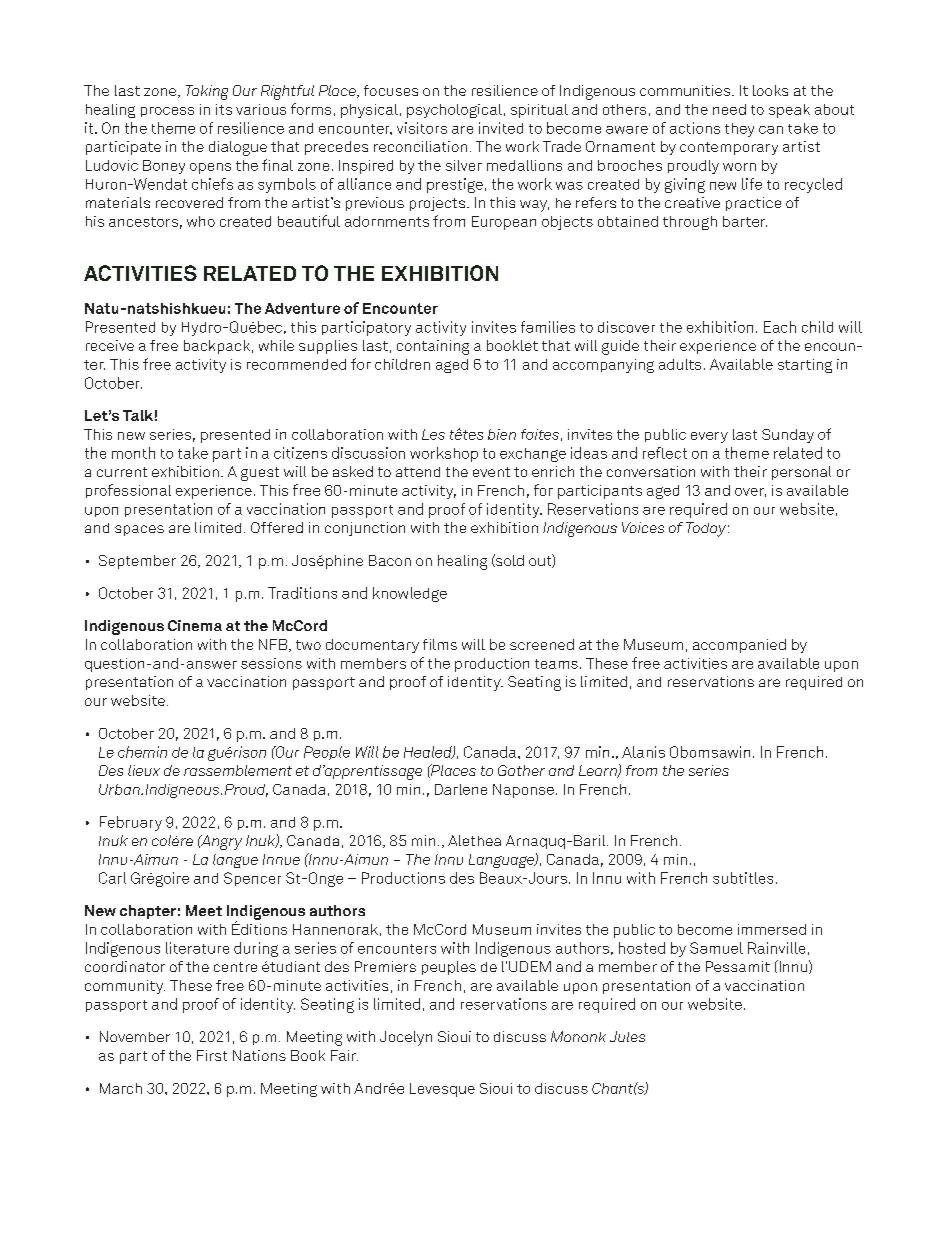 The image size is (952, 1233). Describe the element at coordinates (454, 111) in the screenshot. I see `psychological` at that location.
